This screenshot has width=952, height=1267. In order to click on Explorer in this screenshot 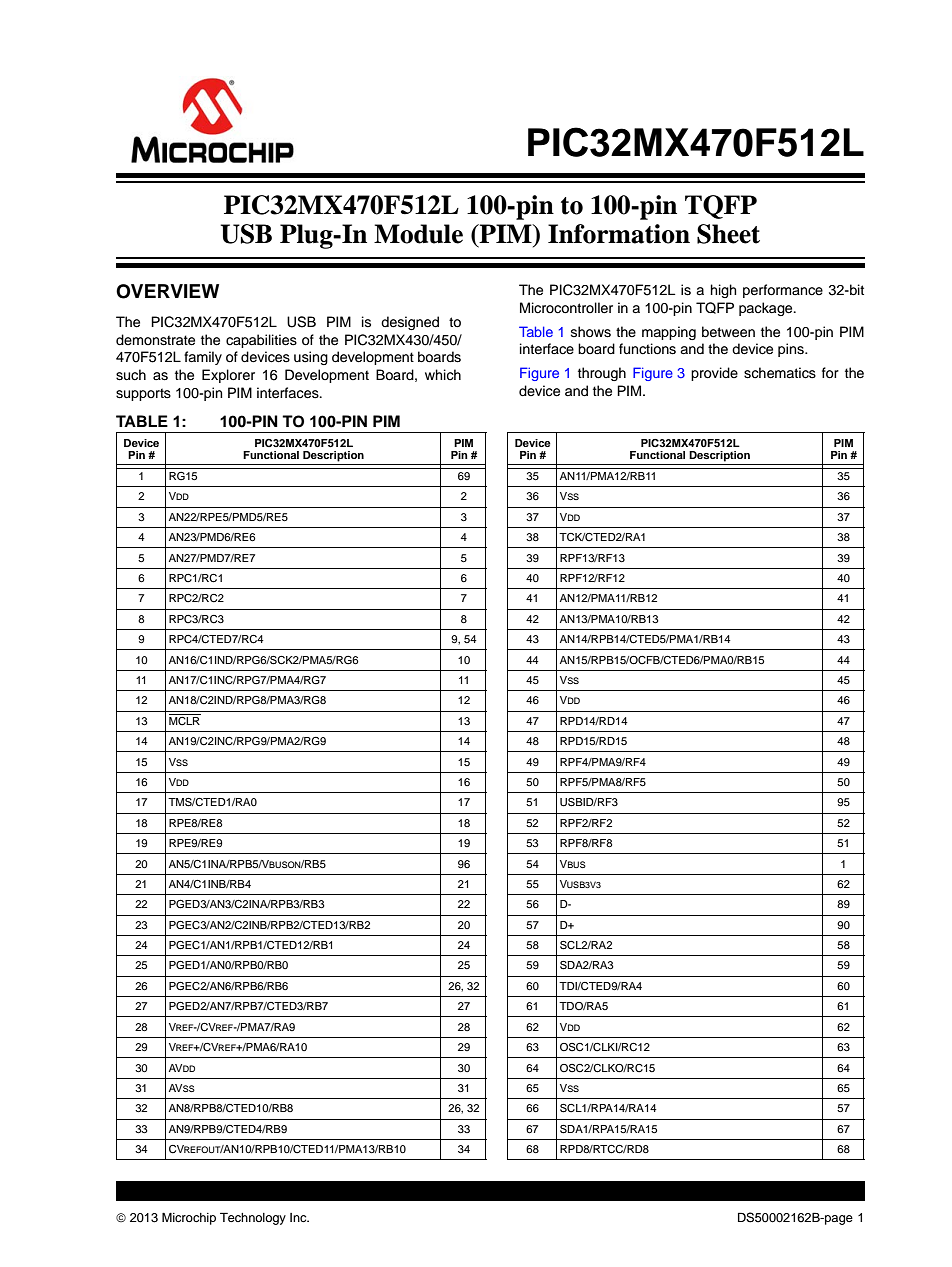, I will do `click(228, 376)`.
